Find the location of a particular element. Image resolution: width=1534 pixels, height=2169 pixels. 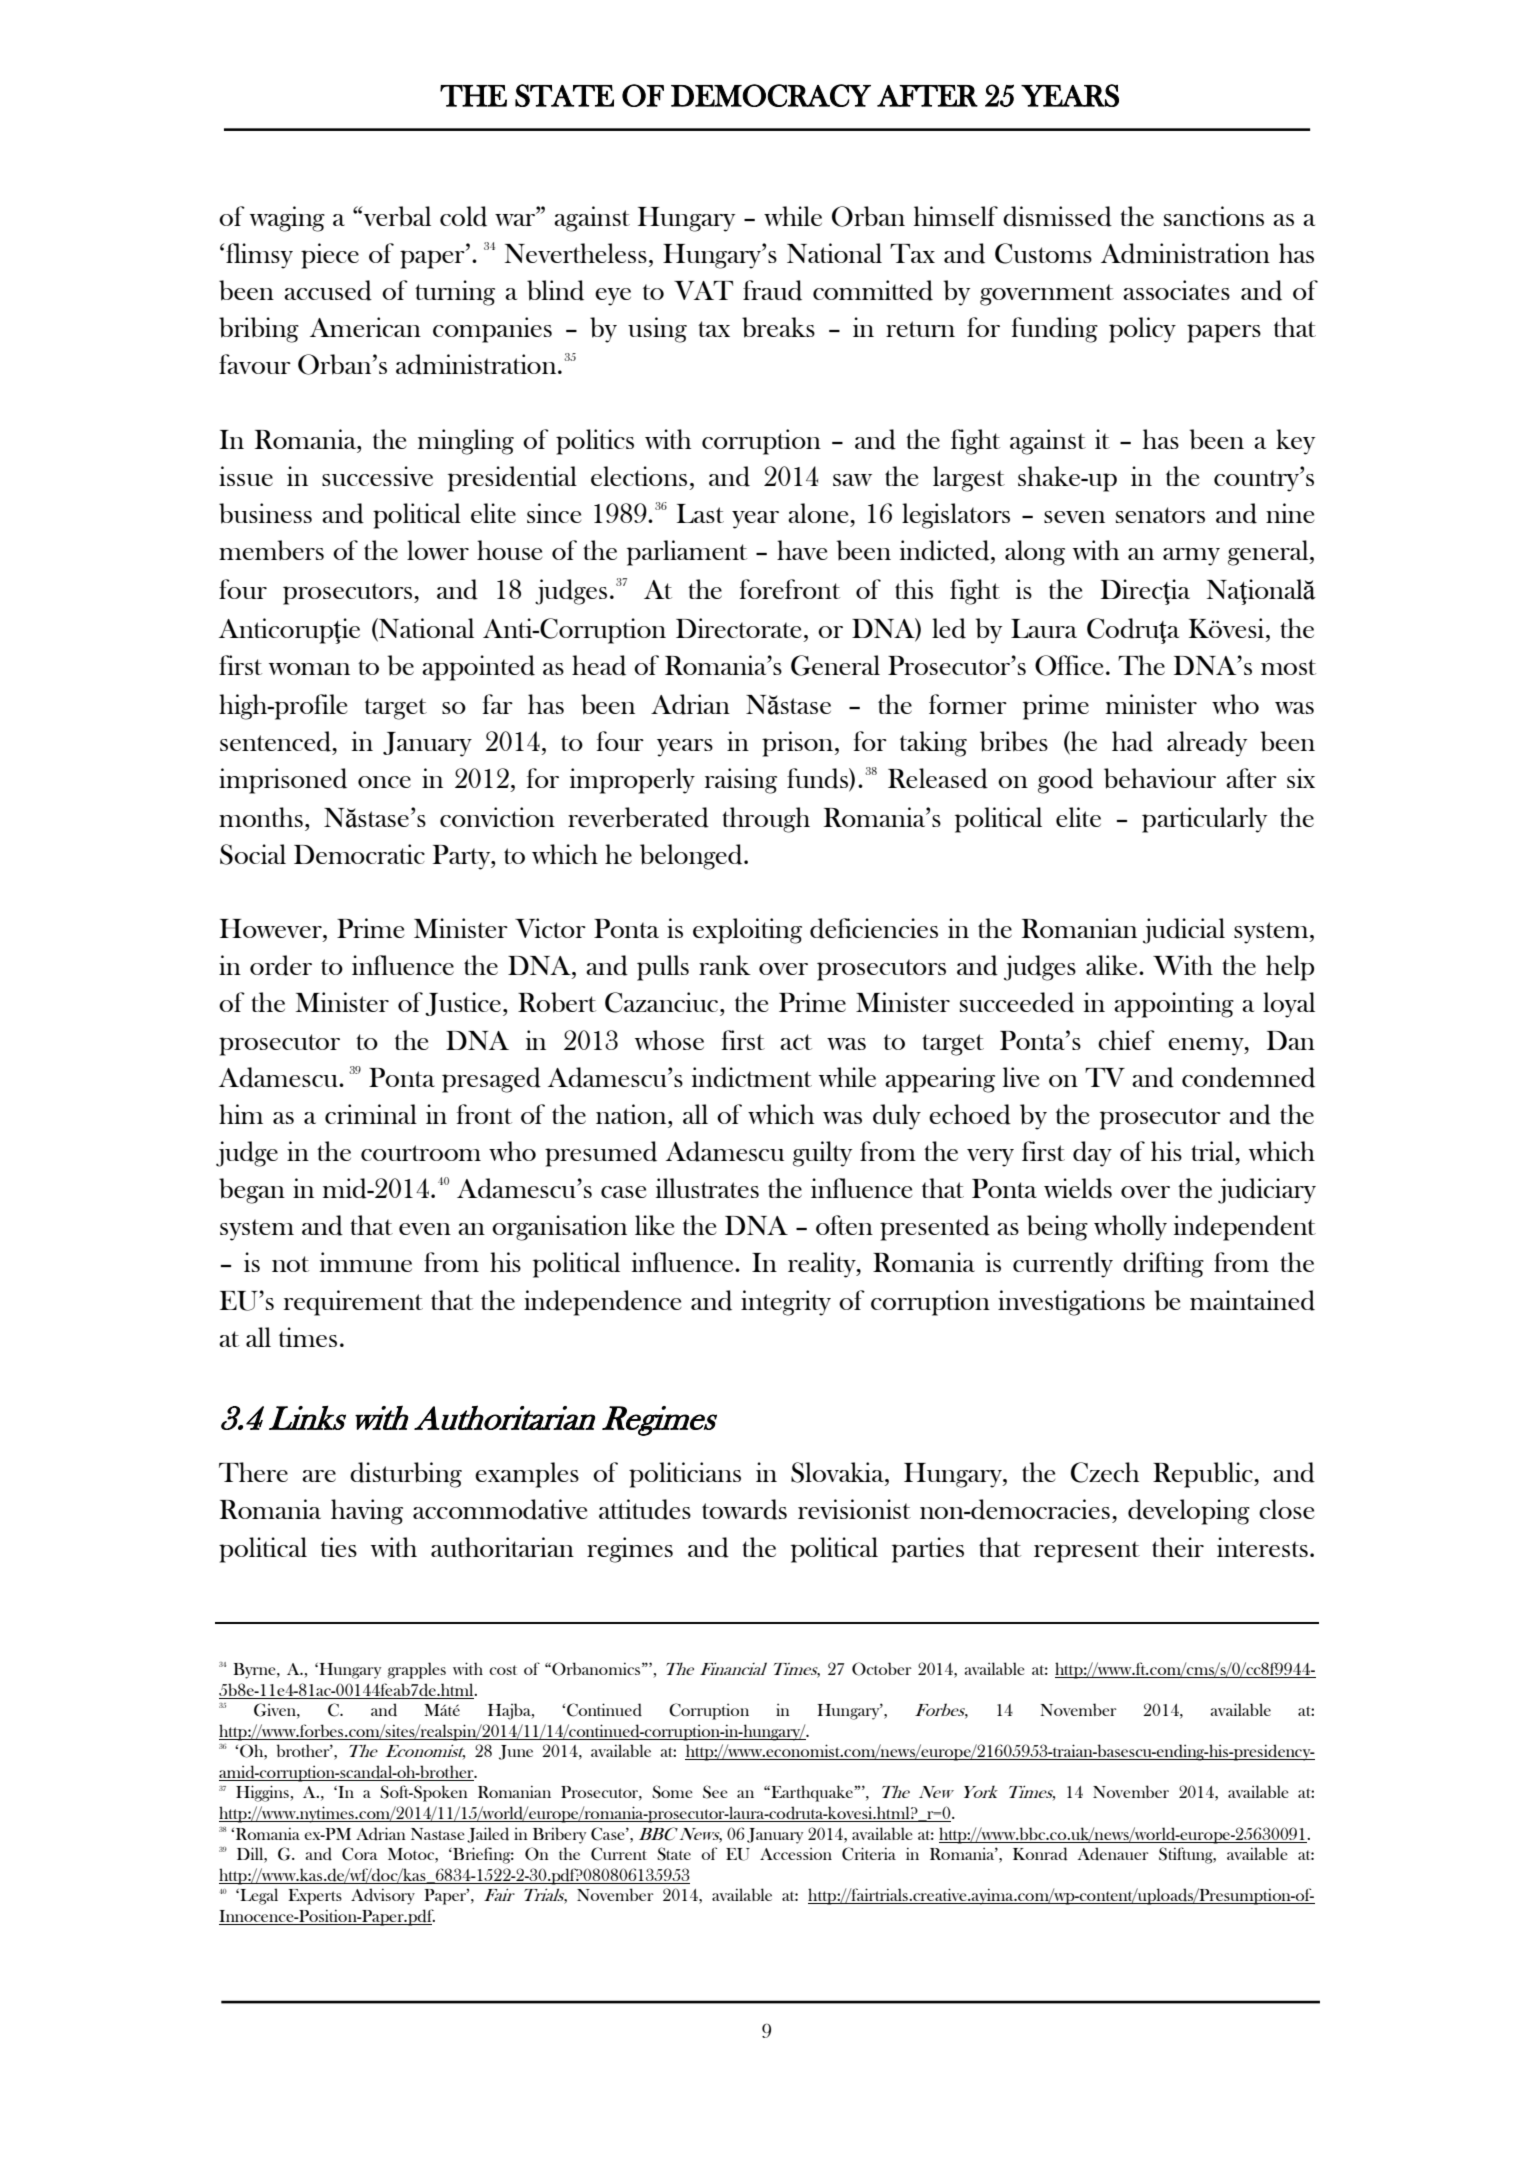

Justice is located at coordinates (463, 1004).
